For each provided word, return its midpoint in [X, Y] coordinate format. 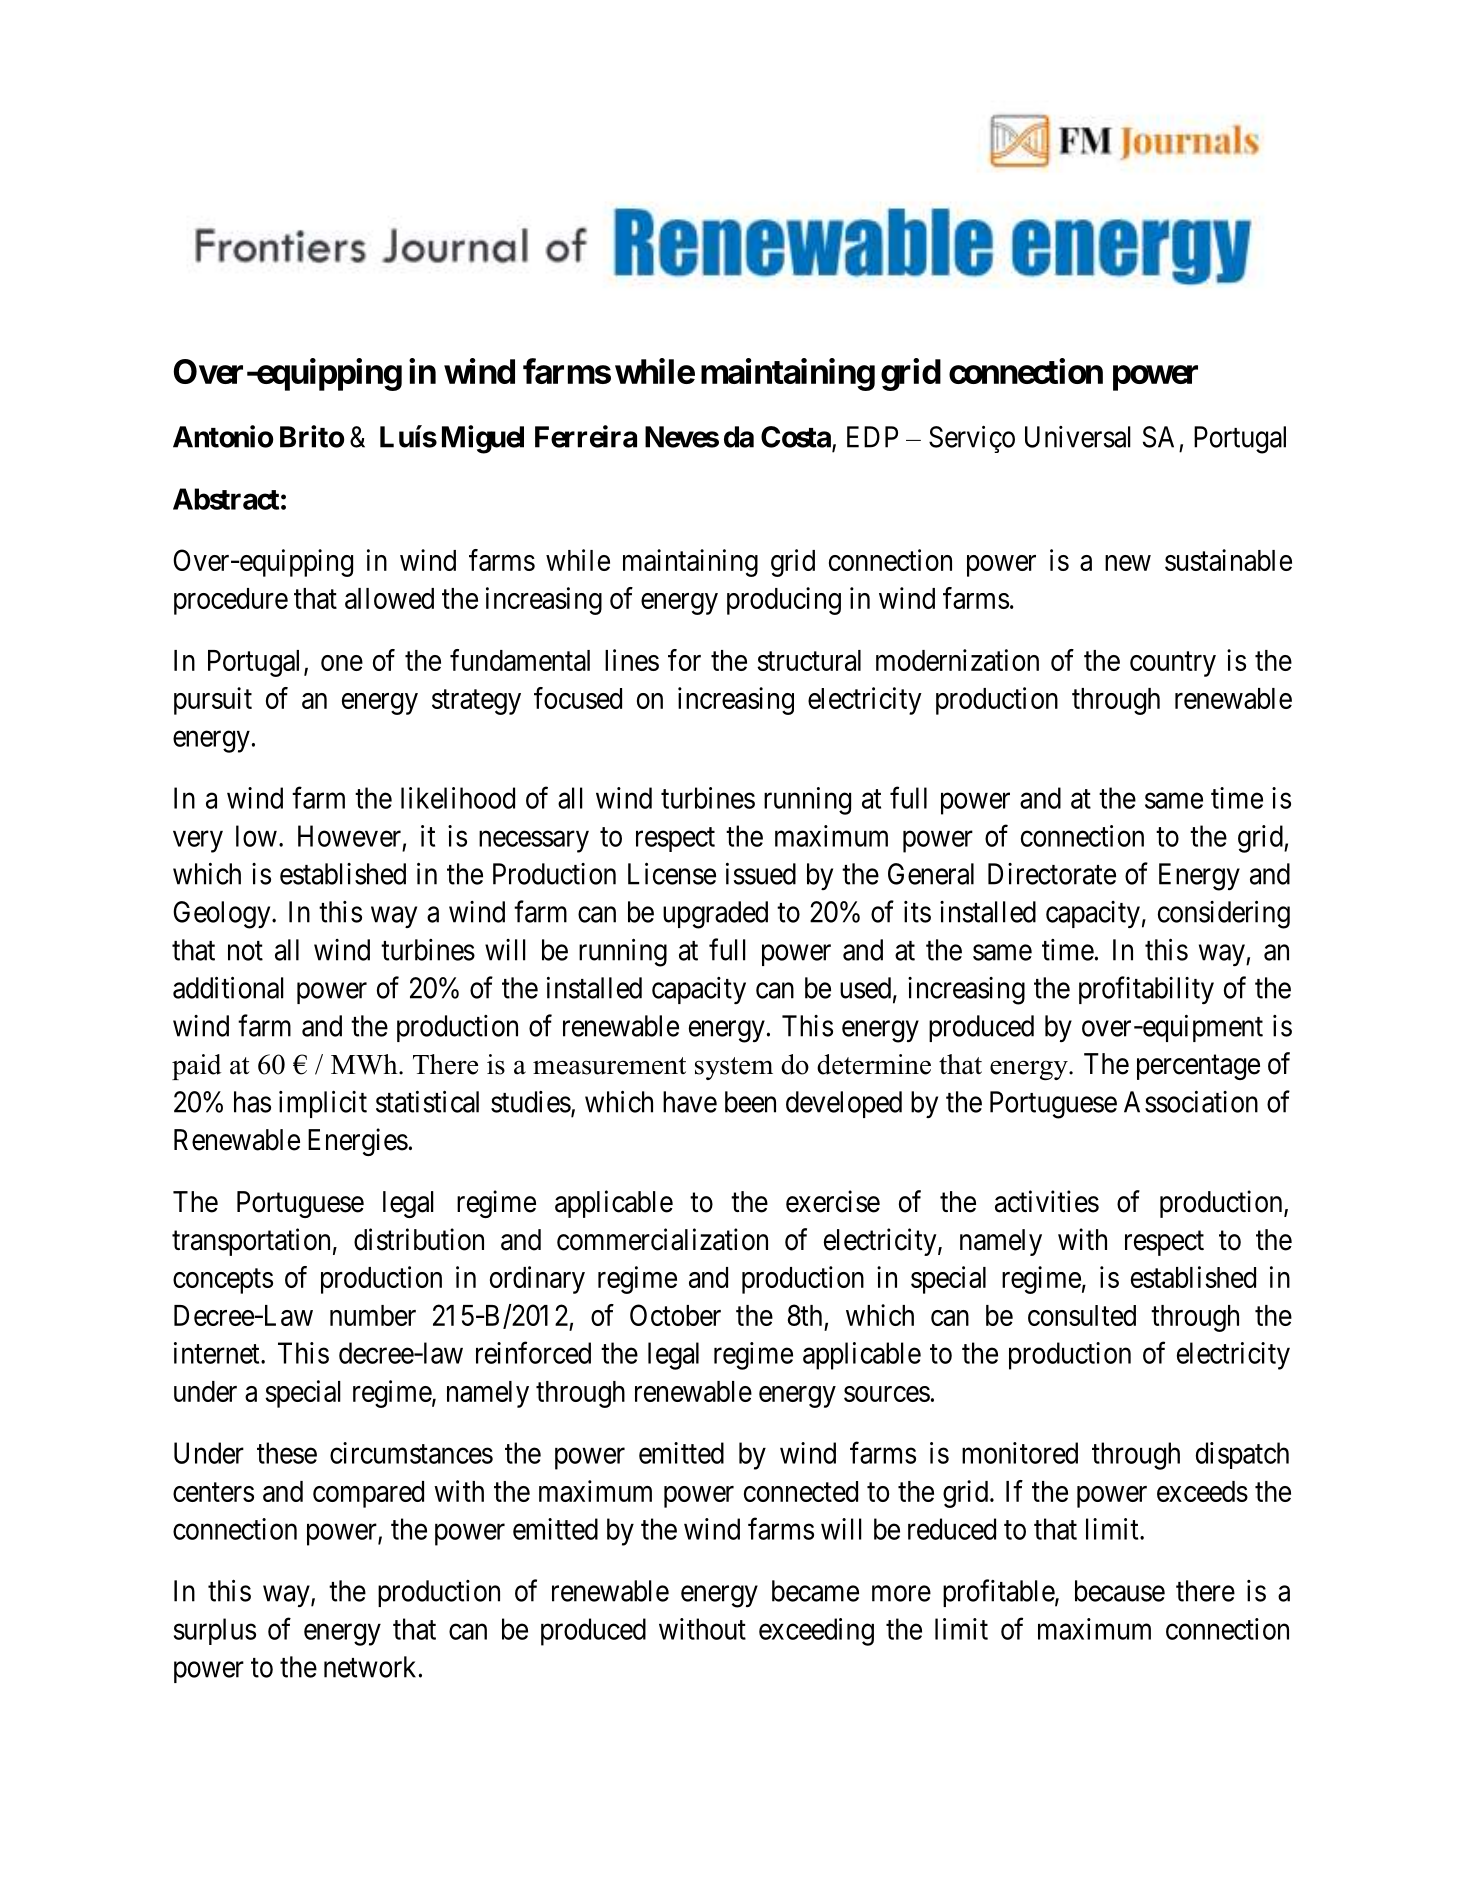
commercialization [662, 1239]
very [198, 842]
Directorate [1052, 874]
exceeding [816, 1632]
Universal [1078, 437]
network [370, 1667]
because [1120, 1591]
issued [761, 874]
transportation [251, 1242]
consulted [1082, 1315]
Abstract [226, 499]
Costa [796, 437]
